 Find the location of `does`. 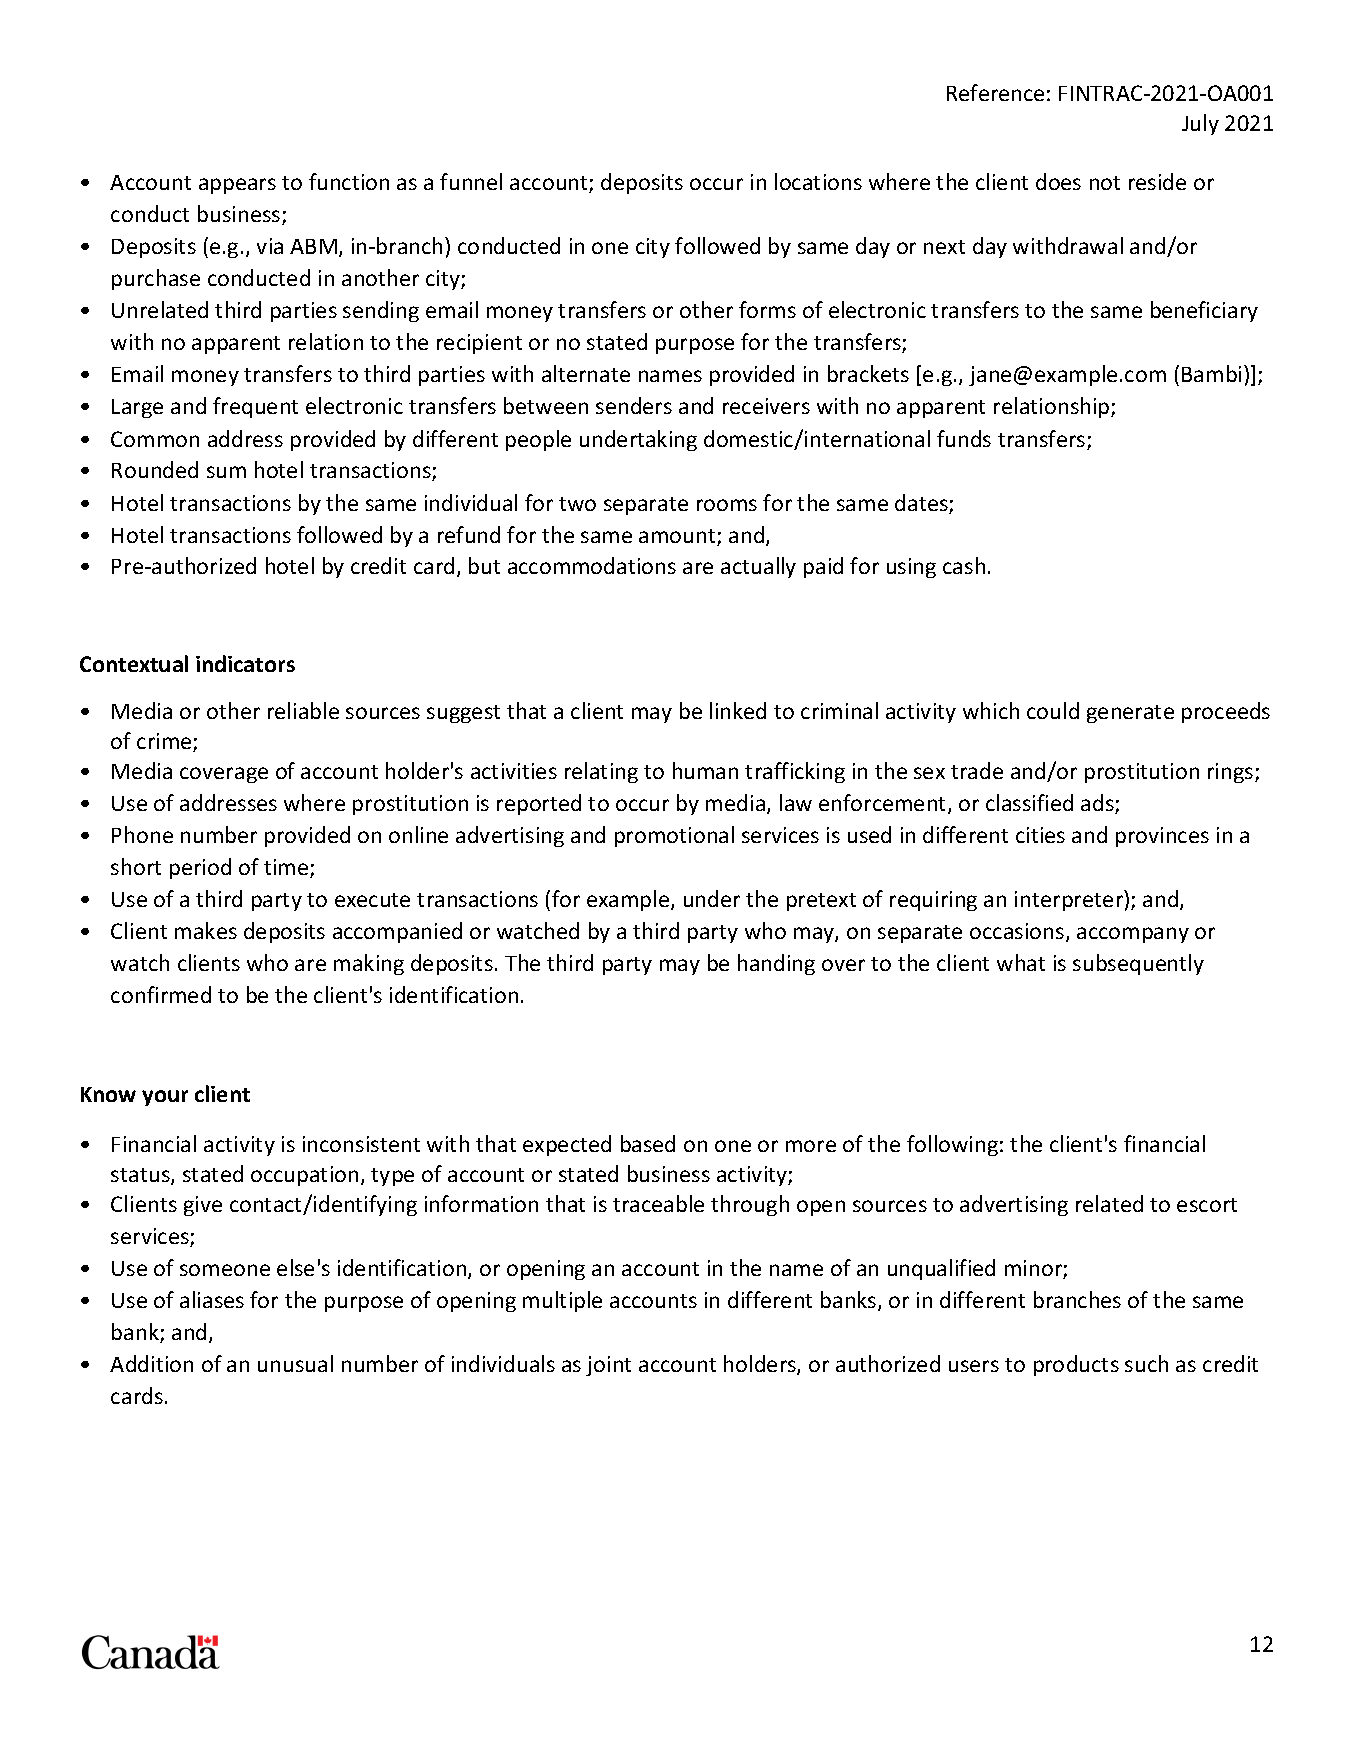

does is located at coordinates (1058, 181).
